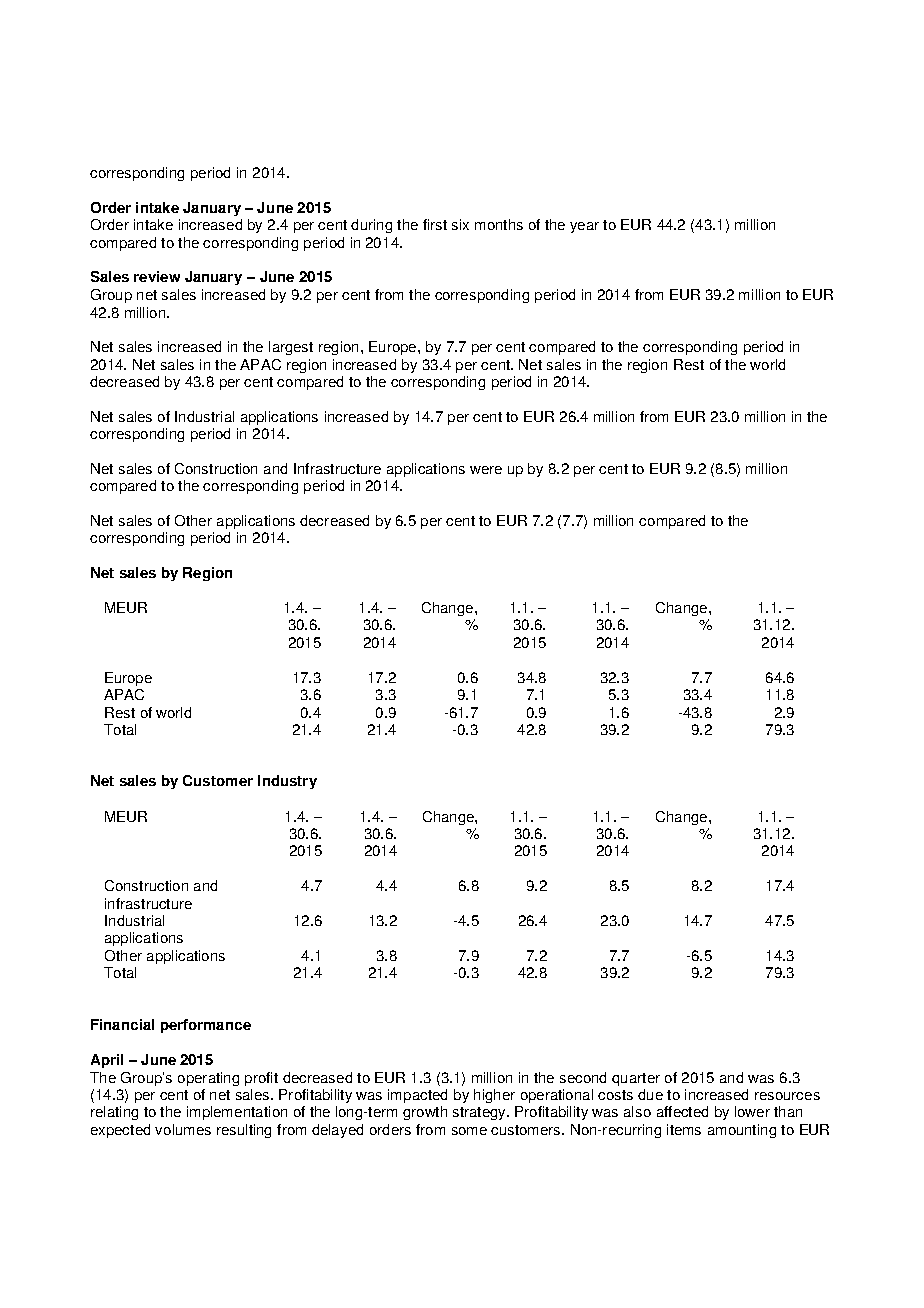 The image size is (924, 1308). Describe the element at coordinates (584, 227) in the document. I see `year` at that location.
